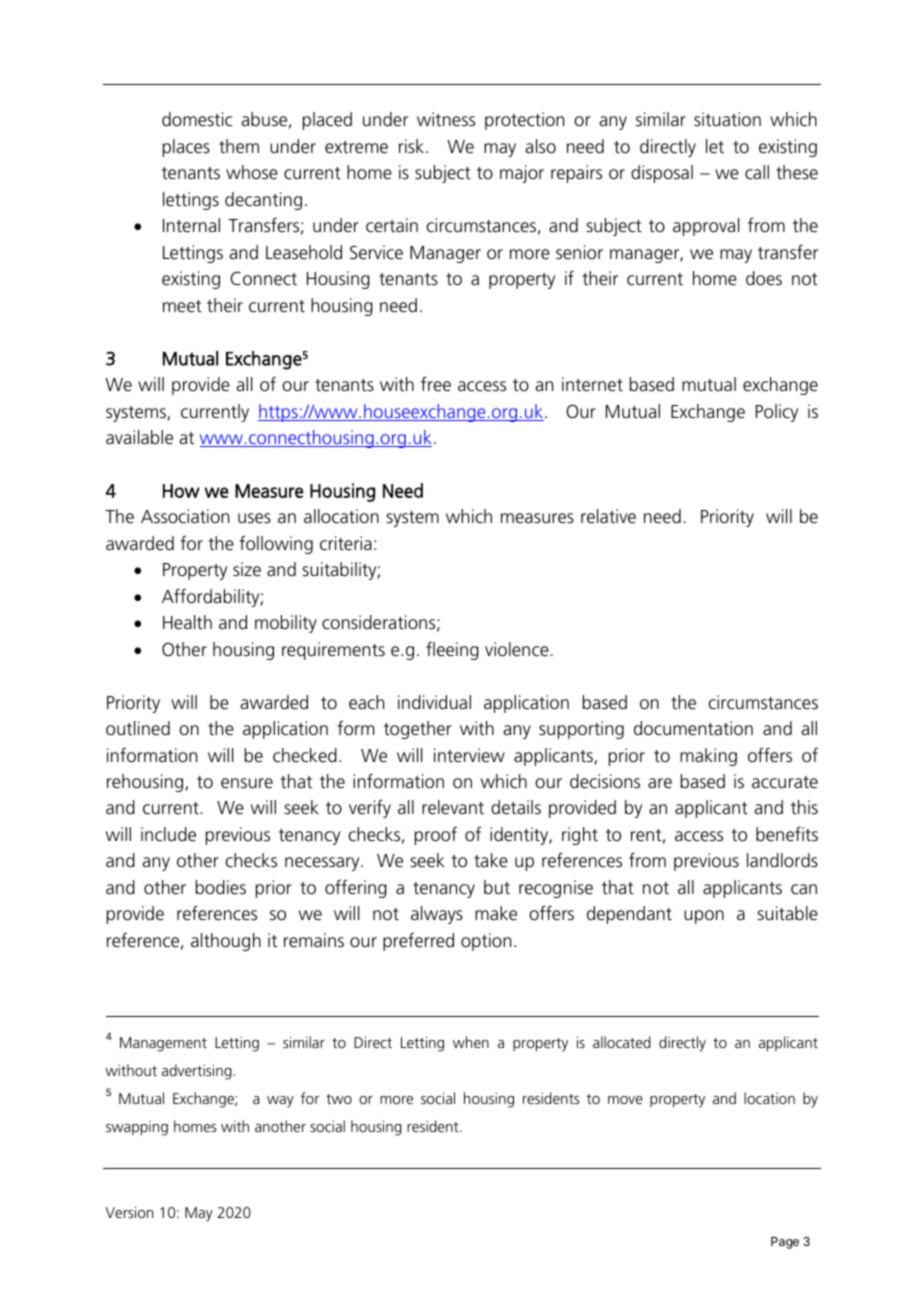  I want to click on witness, so click(446, 119).
